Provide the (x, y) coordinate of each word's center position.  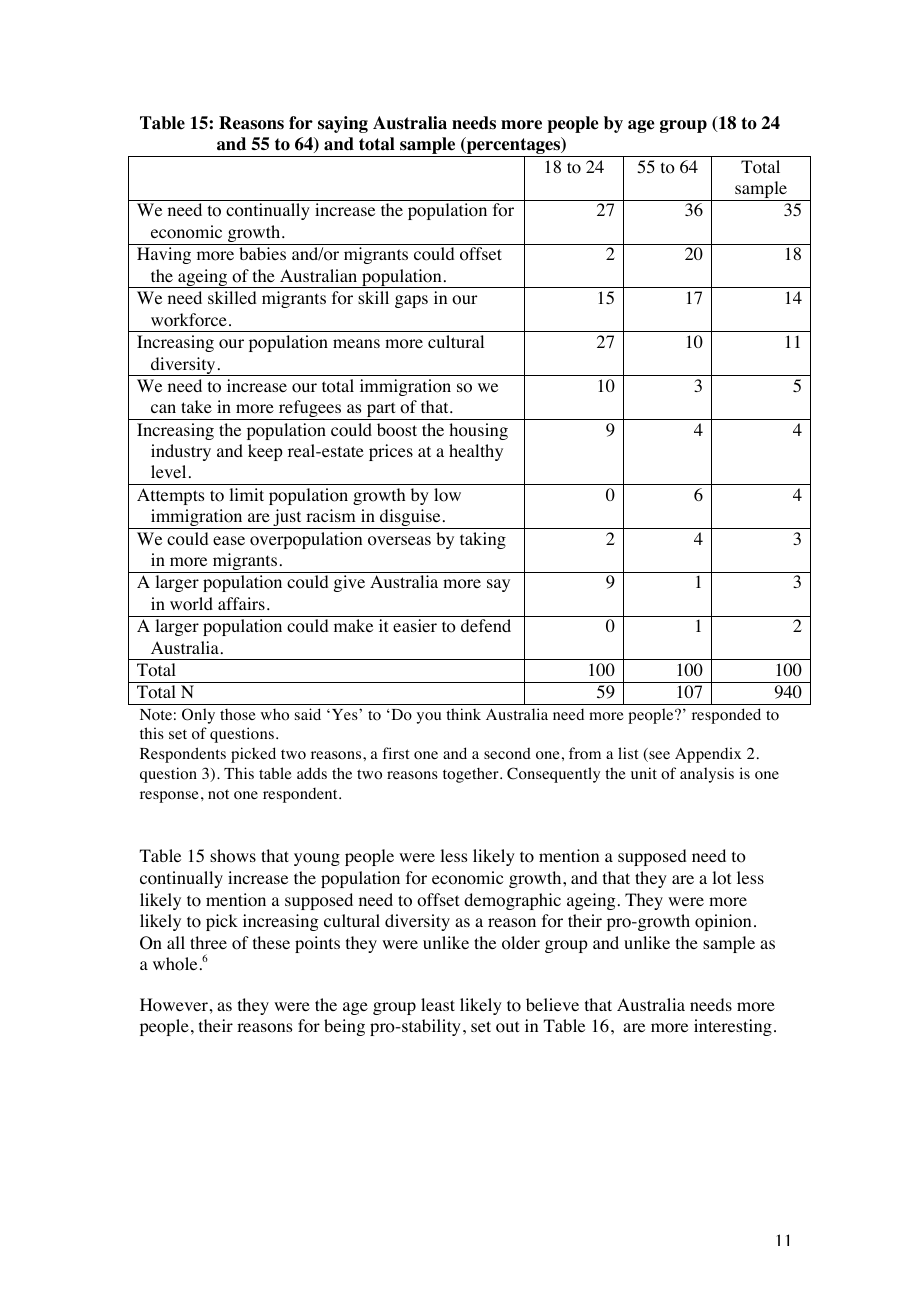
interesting (733, 1027)
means (356, 343)
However (174, 1005)
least (438, 1004)
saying (343, 124)
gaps (411, 301)
